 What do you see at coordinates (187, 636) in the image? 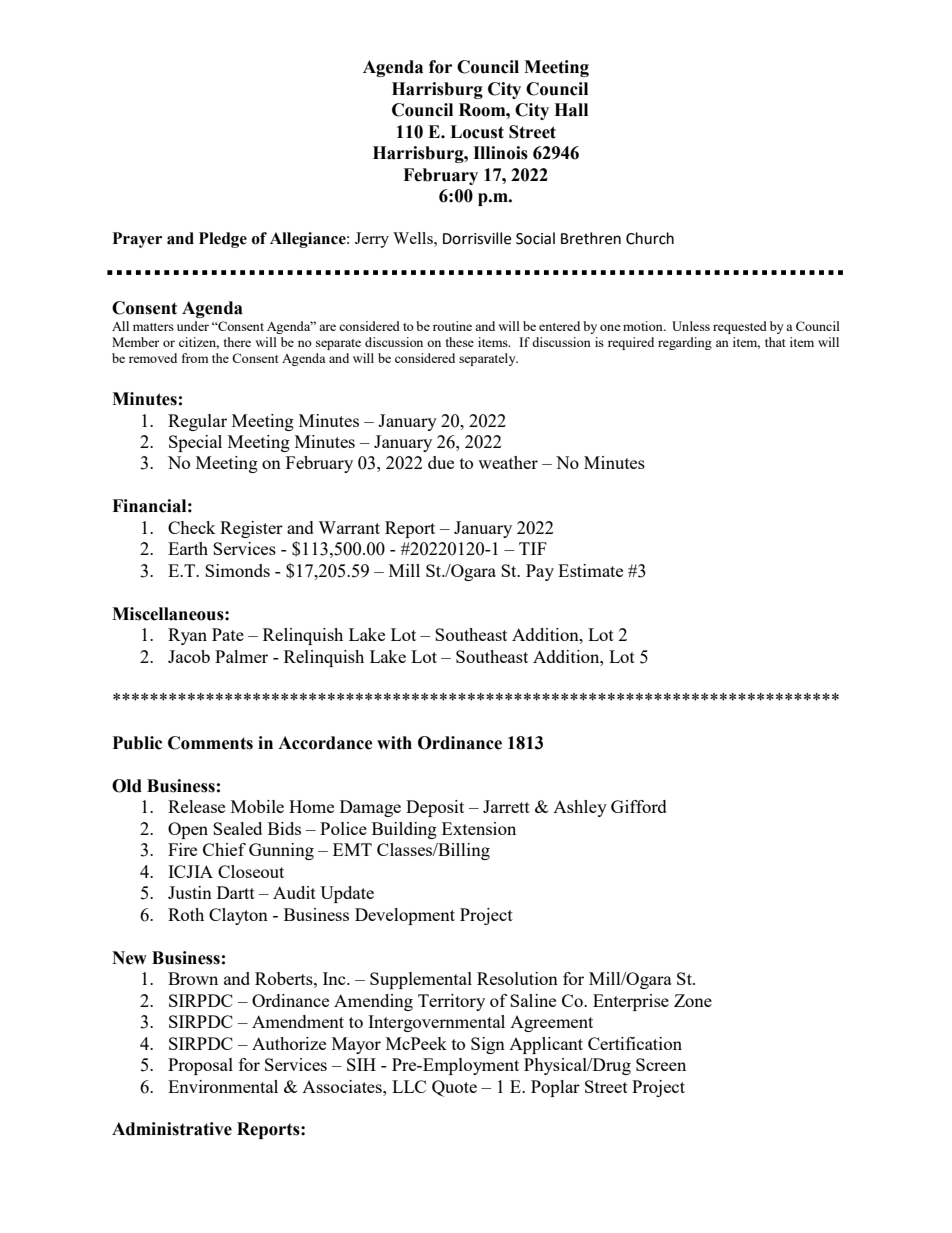
I see `Ryan` at bounding box center [187, 636].
